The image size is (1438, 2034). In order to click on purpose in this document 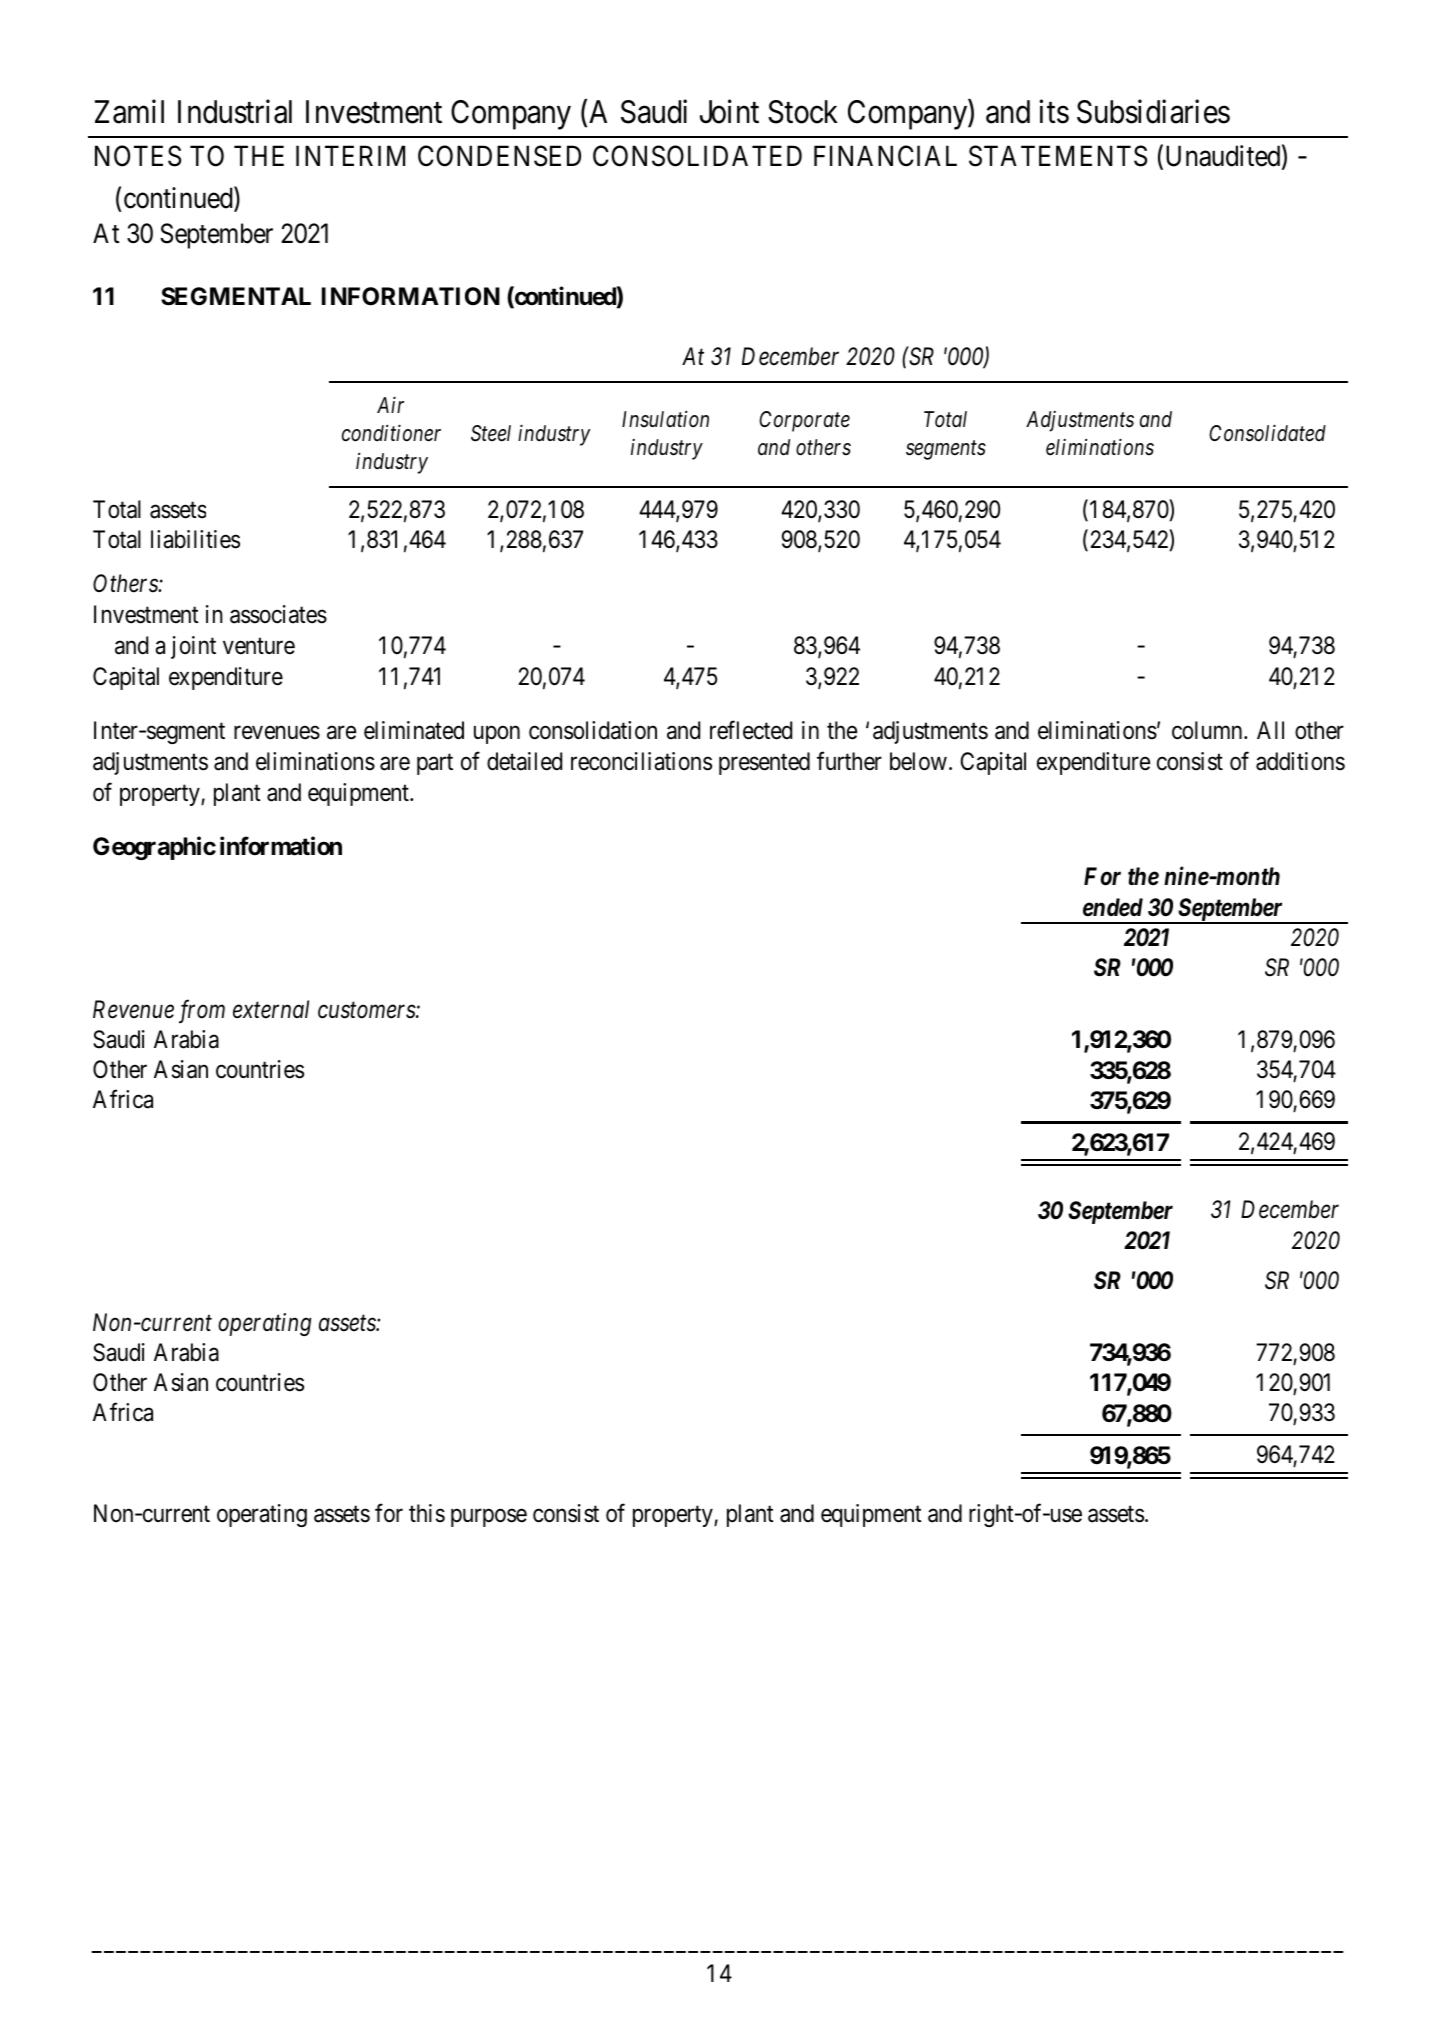, I will do `click(489, 1518)`.
